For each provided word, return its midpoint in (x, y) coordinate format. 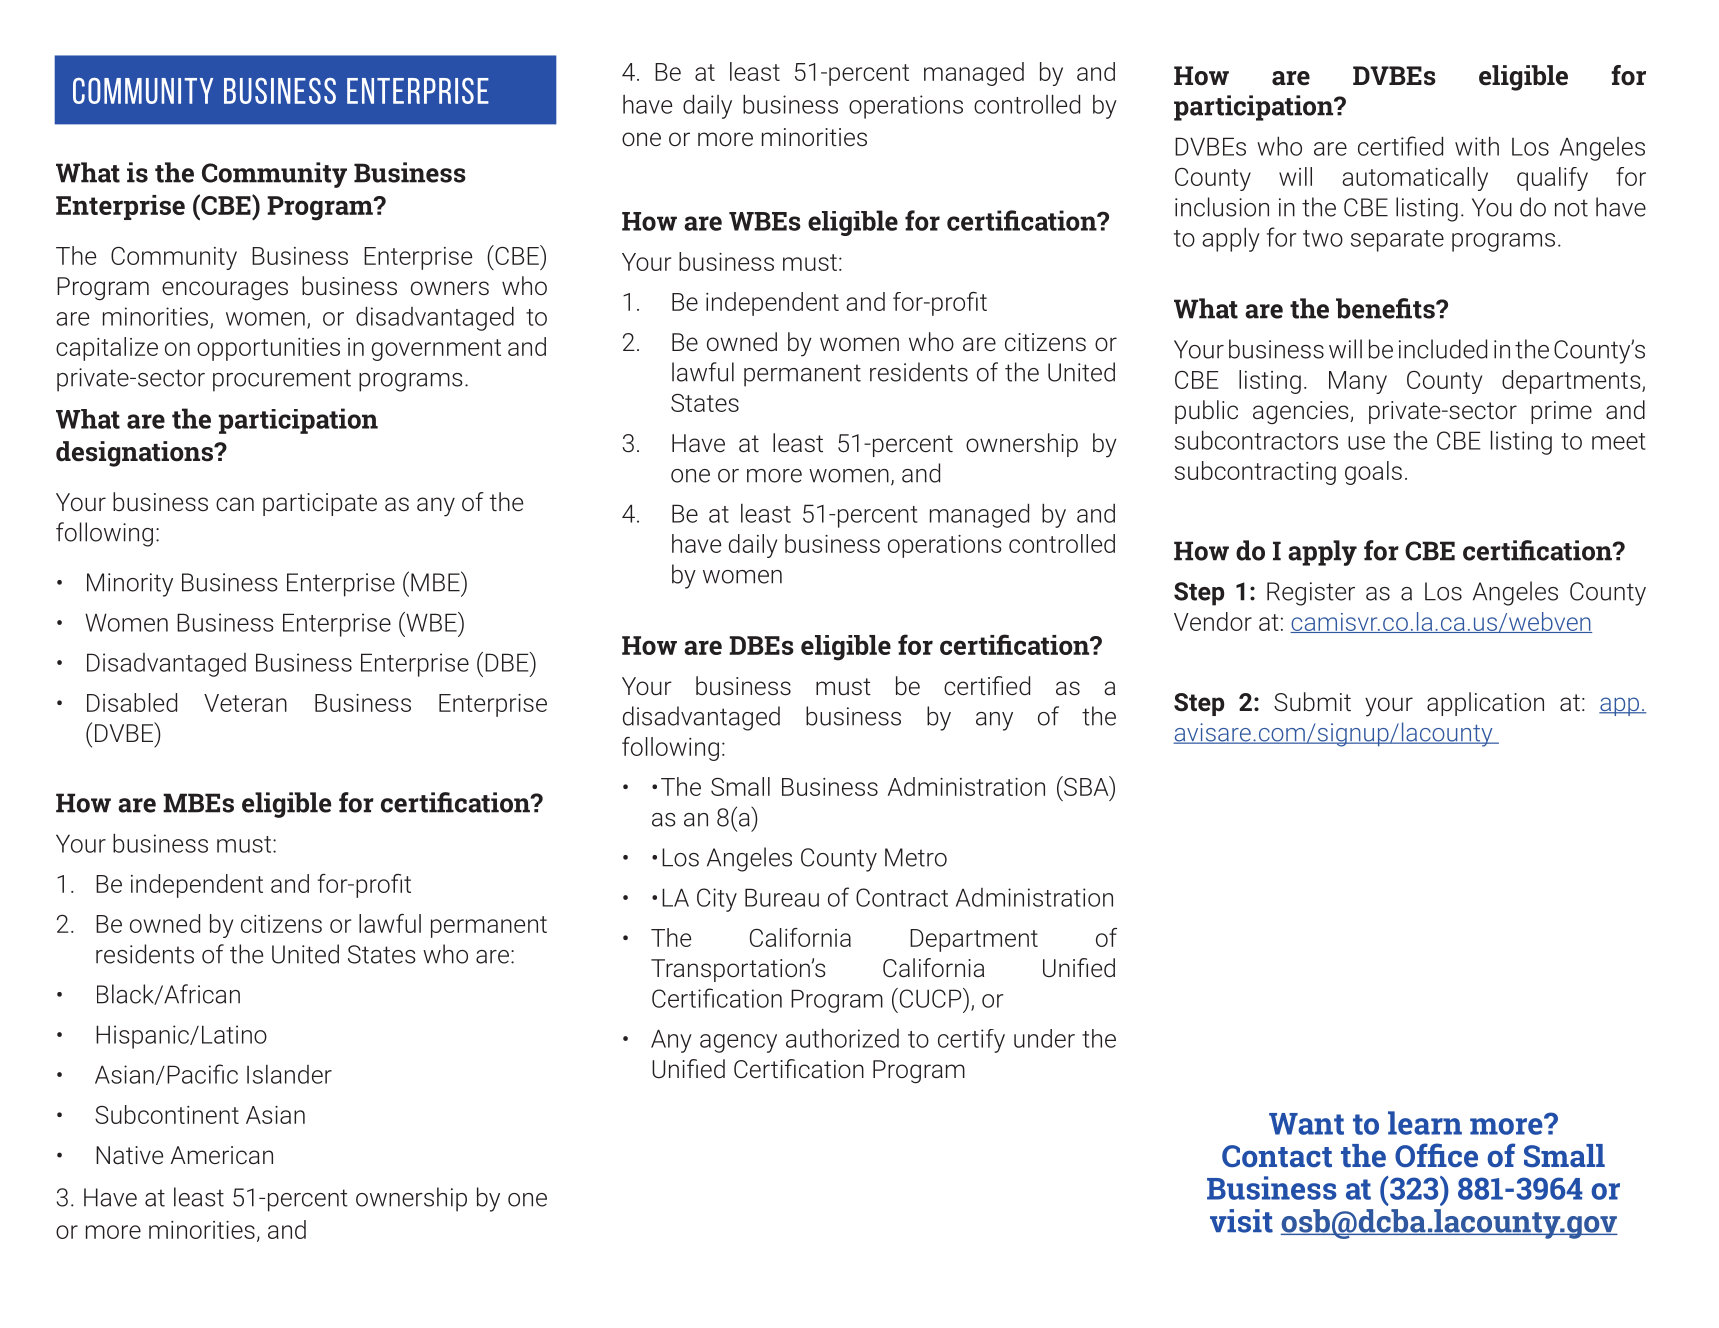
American (222, 1155)
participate (320, 504)
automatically (1415, 179)
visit (1241, 1221)
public (1206, 412)
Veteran (245, 703)
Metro (916, 857)
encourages (225, 291)
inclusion (1222, 207)
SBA (1086, 786)
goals (1373, 473)
